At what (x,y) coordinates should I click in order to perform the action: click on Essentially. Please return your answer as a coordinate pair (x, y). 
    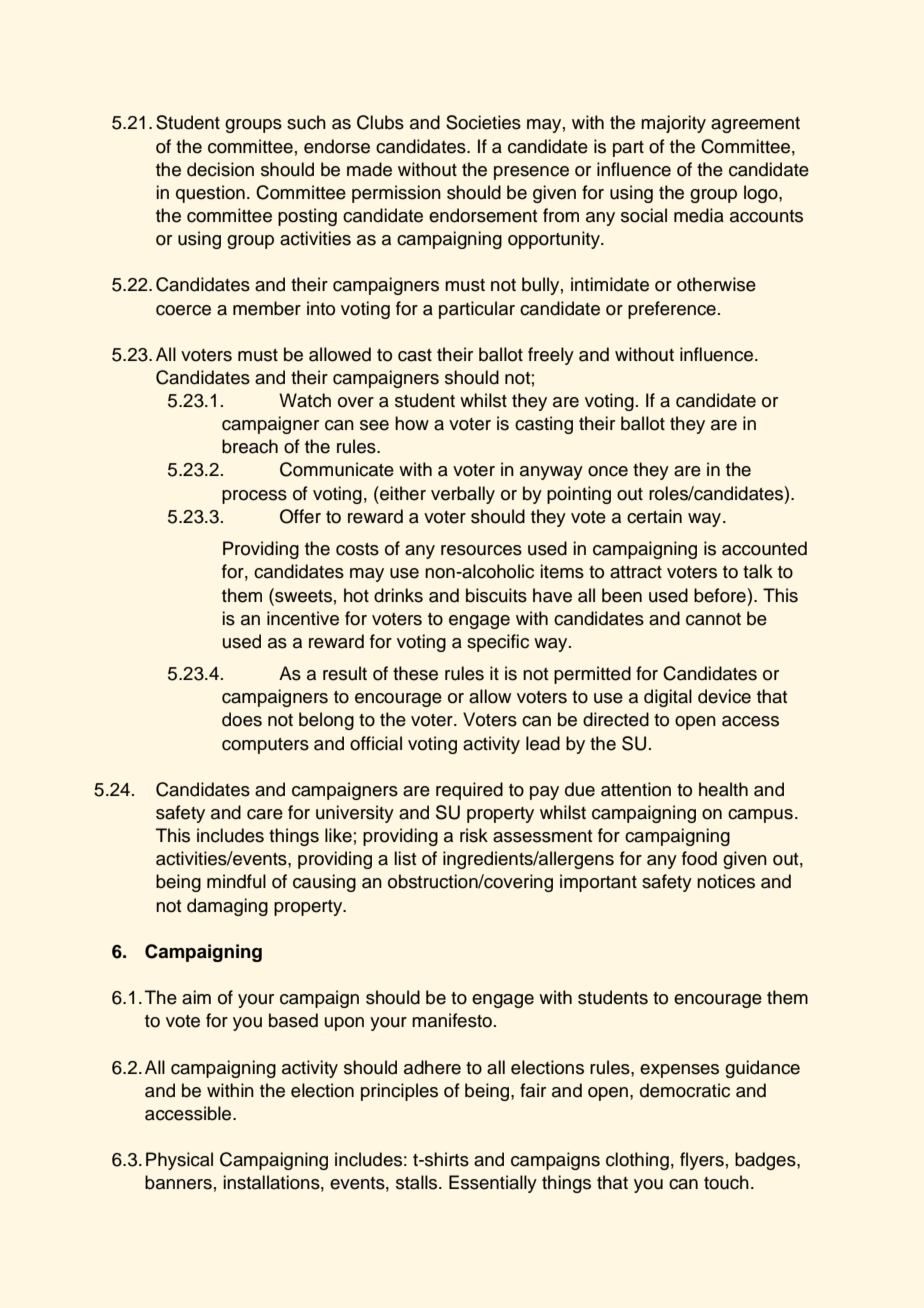
    Looking at the image, I should click on (493, 1184).
